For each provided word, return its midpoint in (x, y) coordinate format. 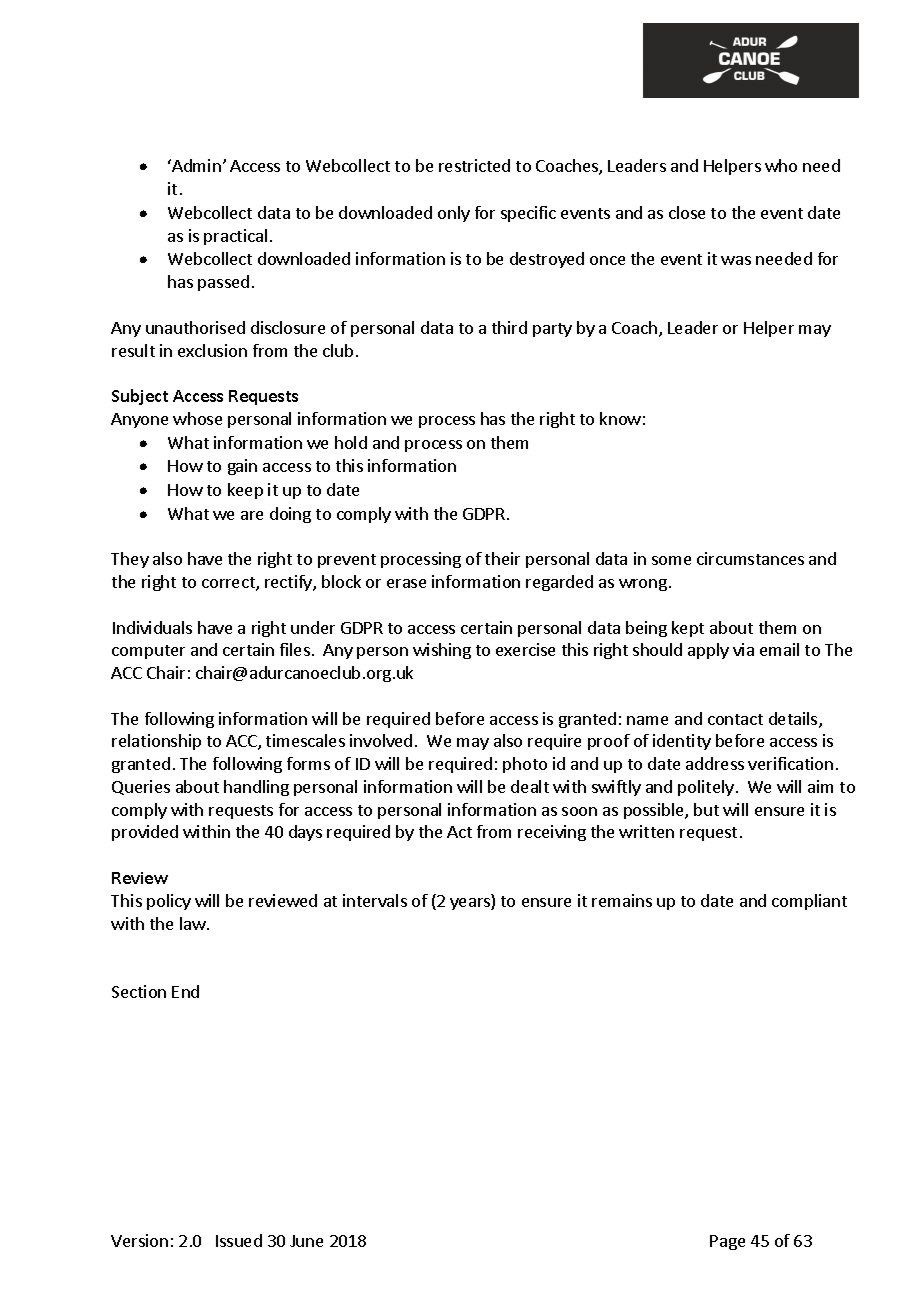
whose (197, 418)
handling (256, 788)
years (471, 904)
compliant (809, 902)
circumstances (750, 558)
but (706, 809)
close (687, 212)
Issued (239, 1240)
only (454, 214)
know (620, 418)
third (509, 327)
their (502, 558)
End (185, 991)
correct (229, 584)
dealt (530, 786)
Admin (195, 165)
